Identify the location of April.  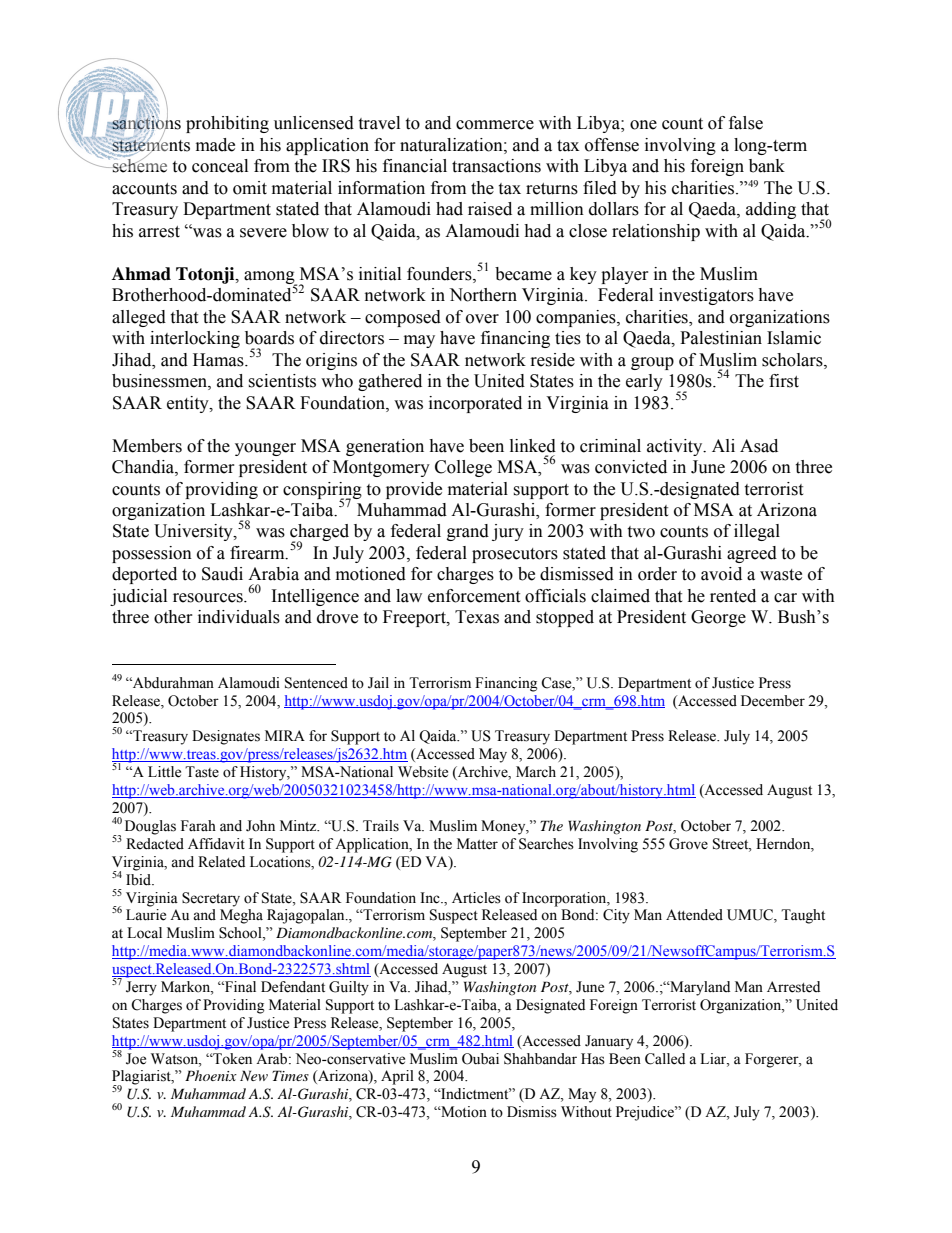
(397, 1077).
